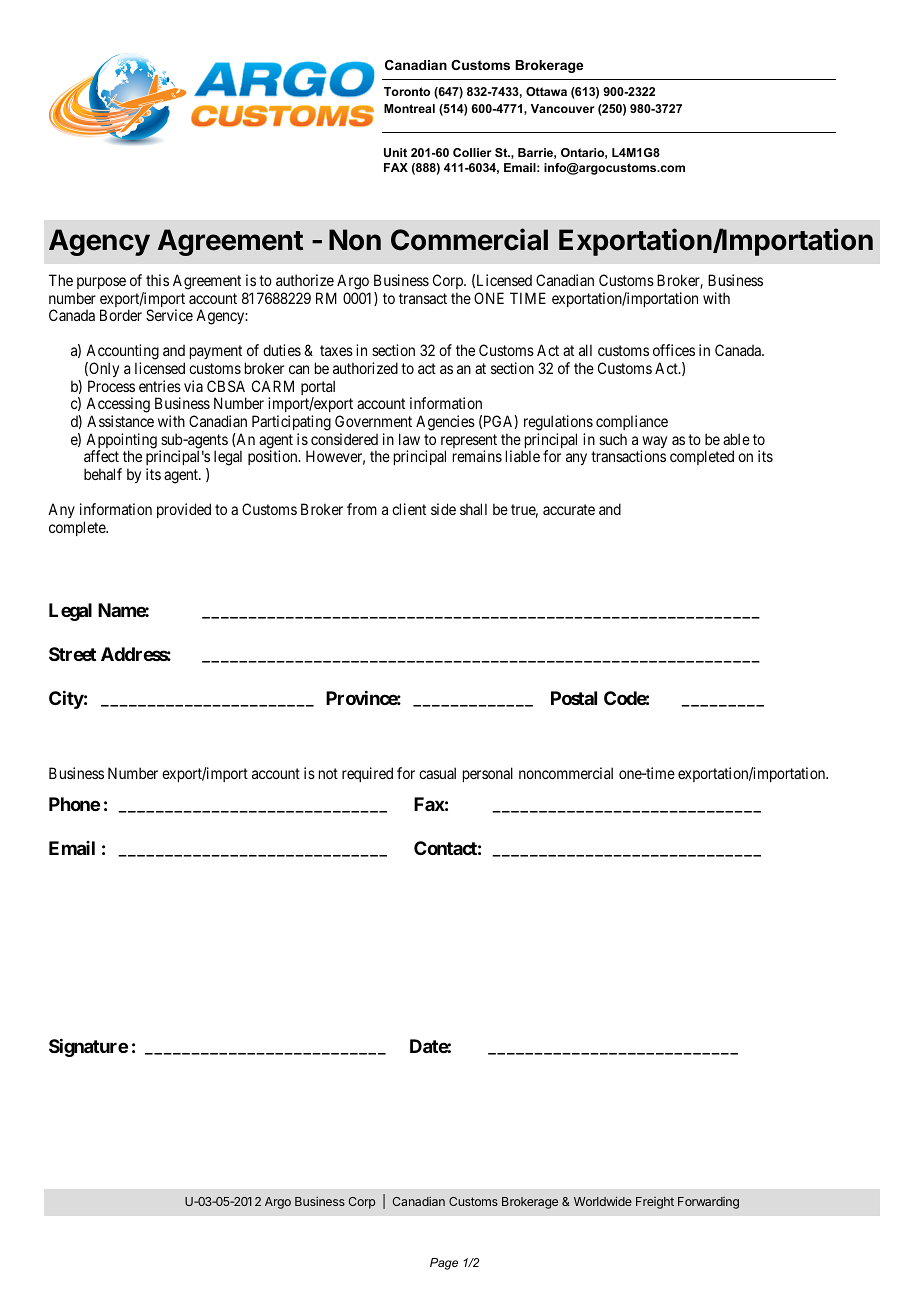 The height and width of the page is (1308, 924). I want to click on Page, so click(444, 1264).
